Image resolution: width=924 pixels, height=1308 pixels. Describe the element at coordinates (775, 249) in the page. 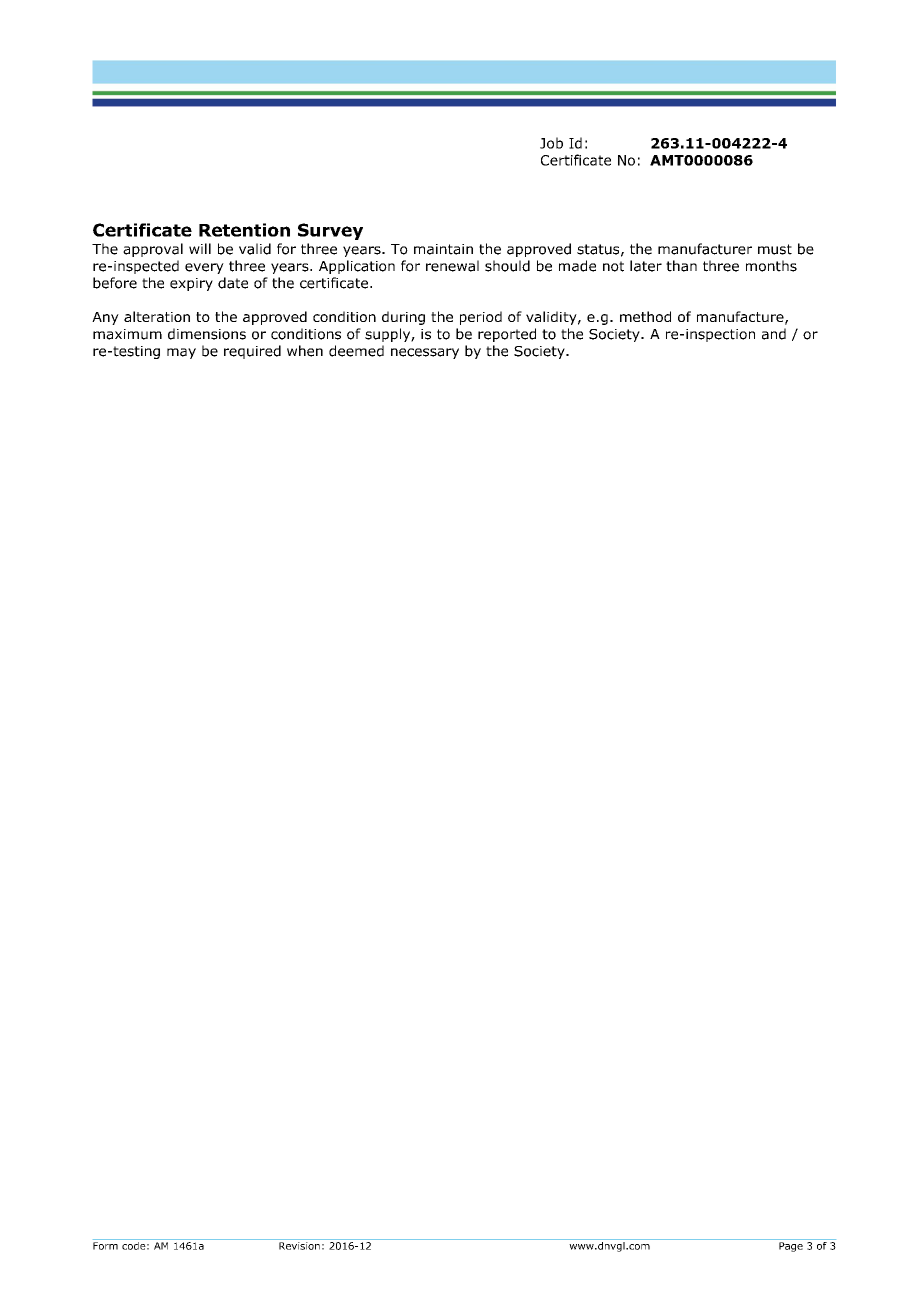

I see `must` at that location.
